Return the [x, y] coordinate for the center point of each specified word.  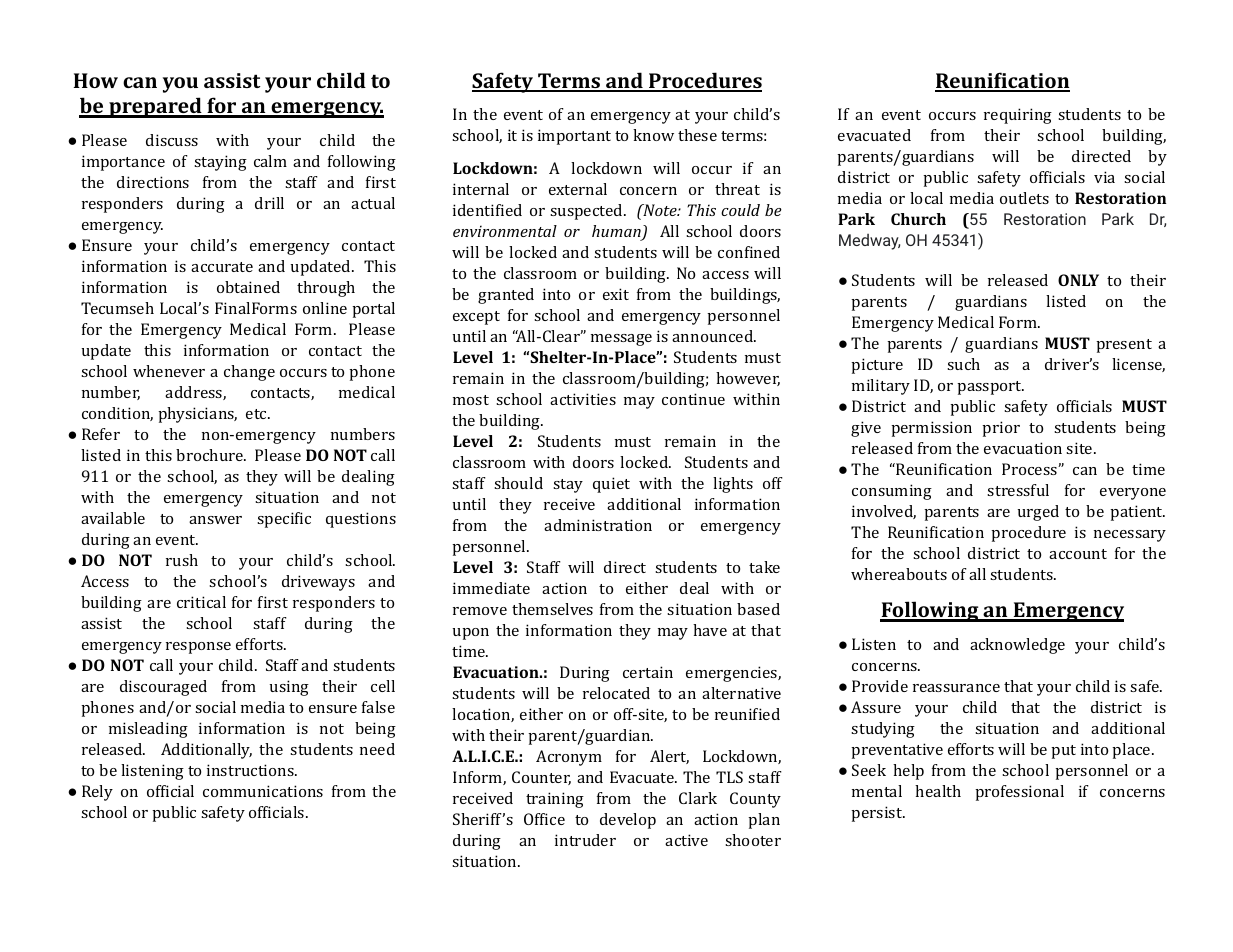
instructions [251, 770]
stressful [1018, 490]
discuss [172, 140]
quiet [611, 485]
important [574, 137]
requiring [1018, 116]
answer [215, 520]
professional [1019, 793]
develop [628, 821]
